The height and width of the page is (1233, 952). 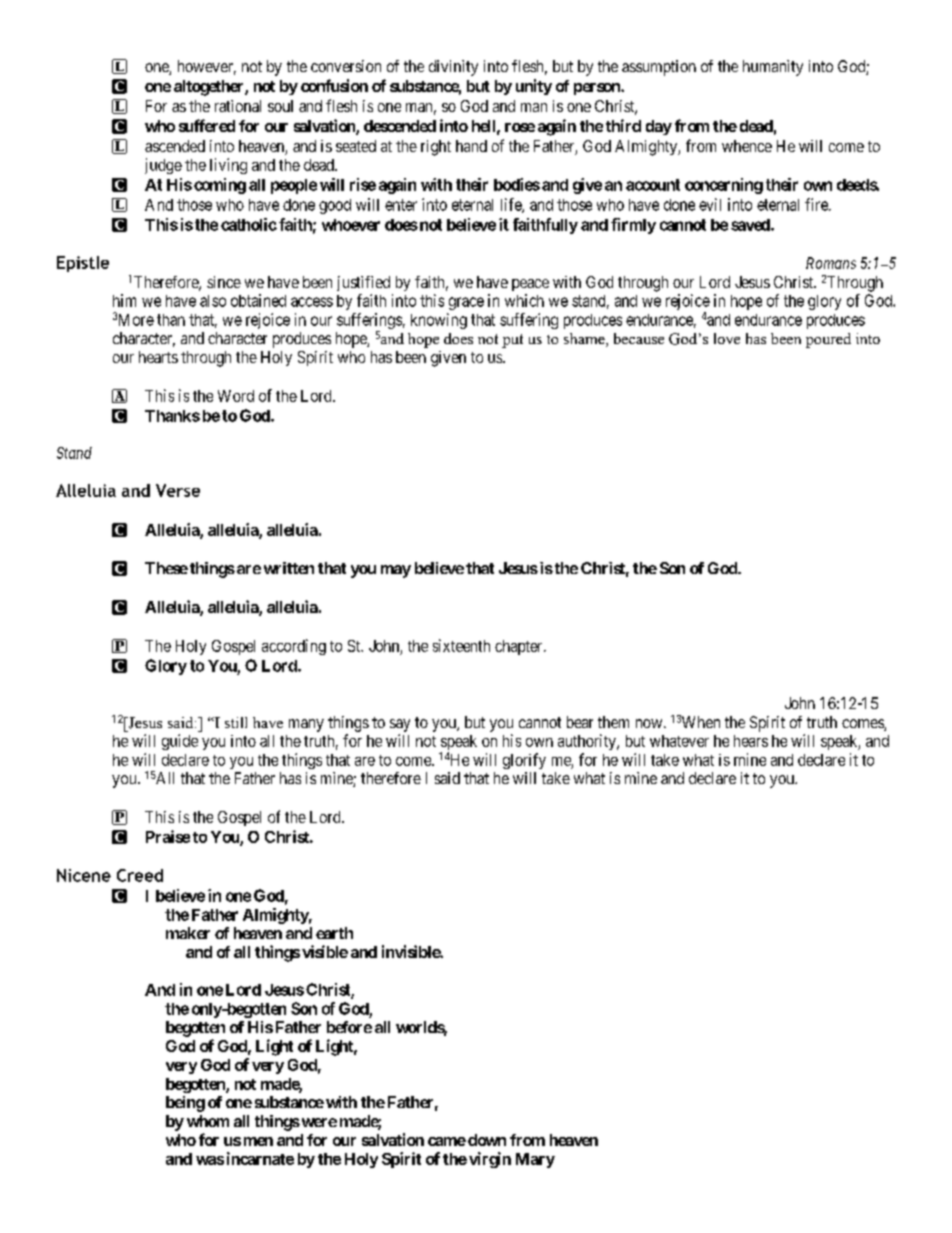 I want to click on suffered, so click(x=207, y=125).
